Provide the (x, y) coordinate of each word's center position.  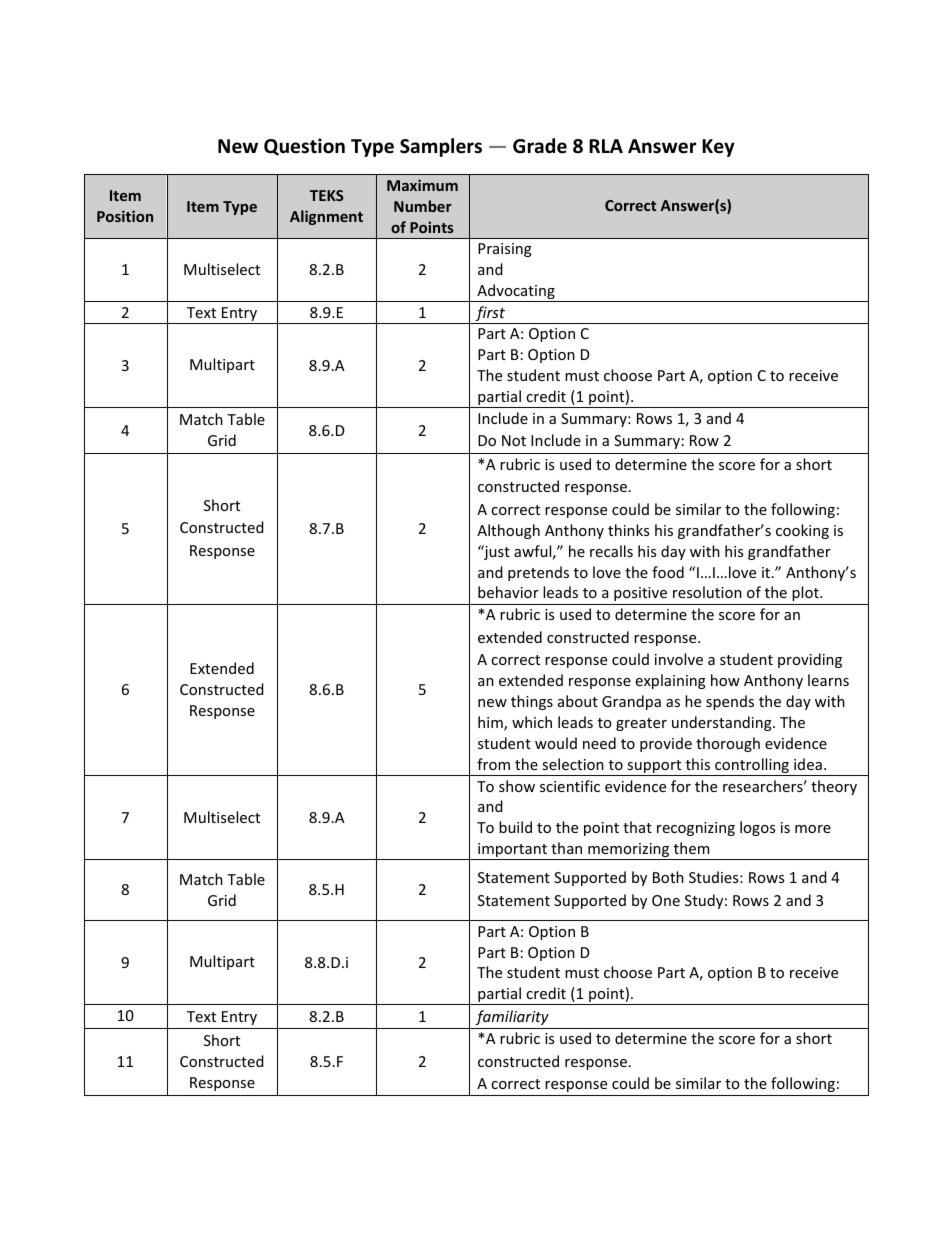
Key (718, 148)
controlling (752, 767)
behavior (508, 592)
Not (514, 440)
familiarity (512, 1017)
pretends (538, 573)
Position (125, 216)
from (493, 764)
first (490, 315)
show (517, 786)
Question (304, 147)
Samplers (441, 147)
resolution (707, 592)
